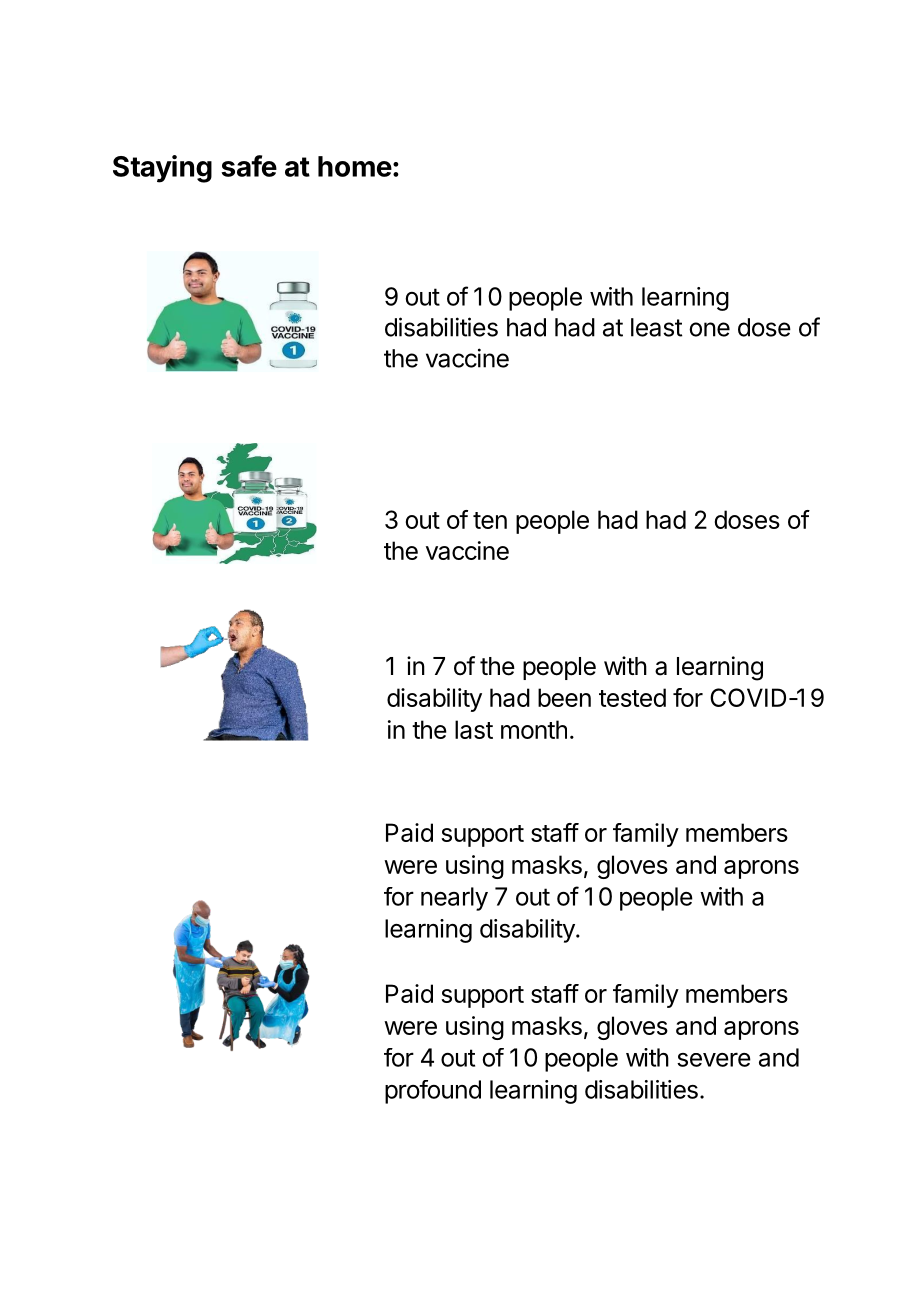 The height and width of the document is (1308, 924). Describe the element at coordinates (709, 329) in the document. I see `one` at that location.
